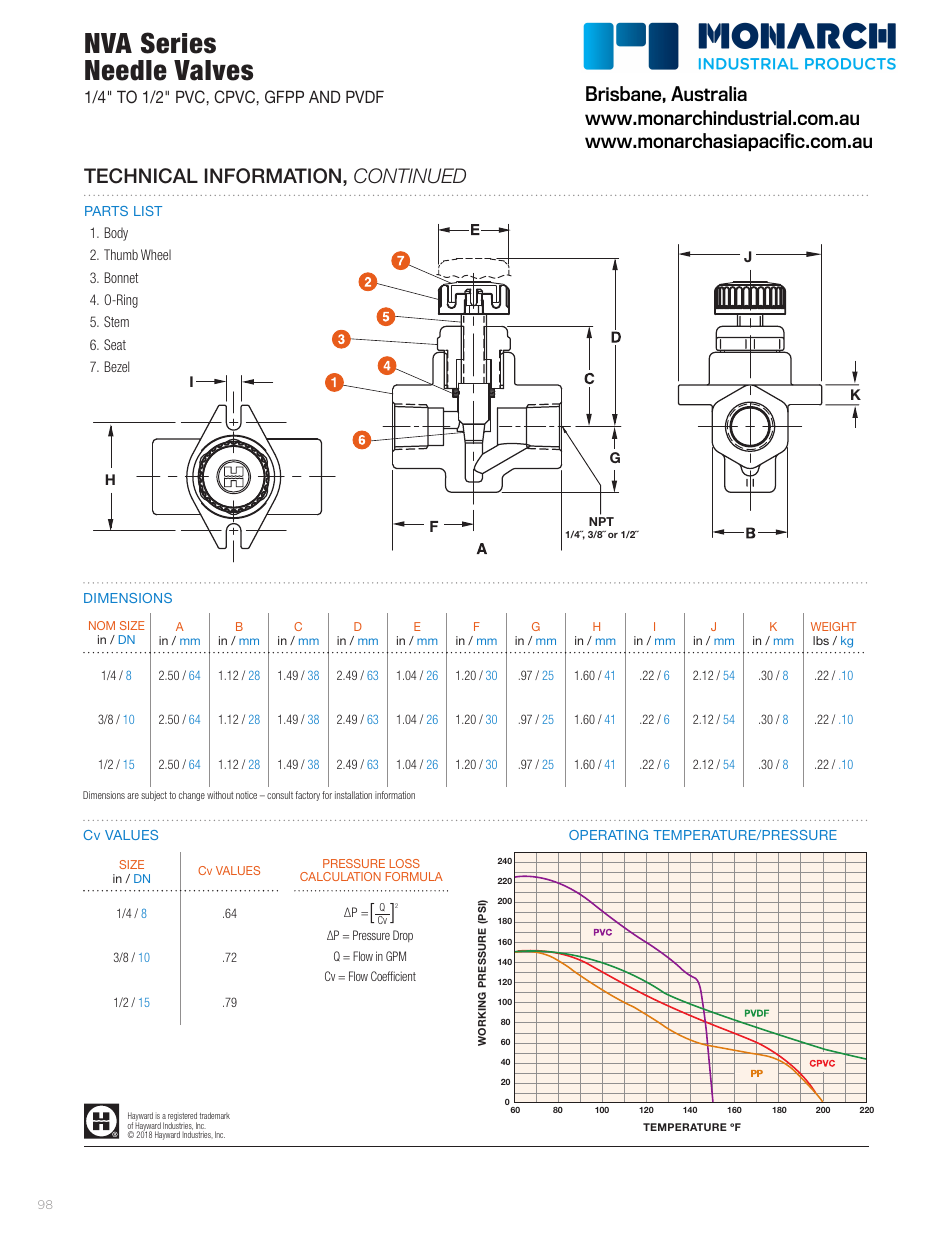  Describe the element at coordinates (215, 1115) in the screenshot. I see `trademark` at that location.
